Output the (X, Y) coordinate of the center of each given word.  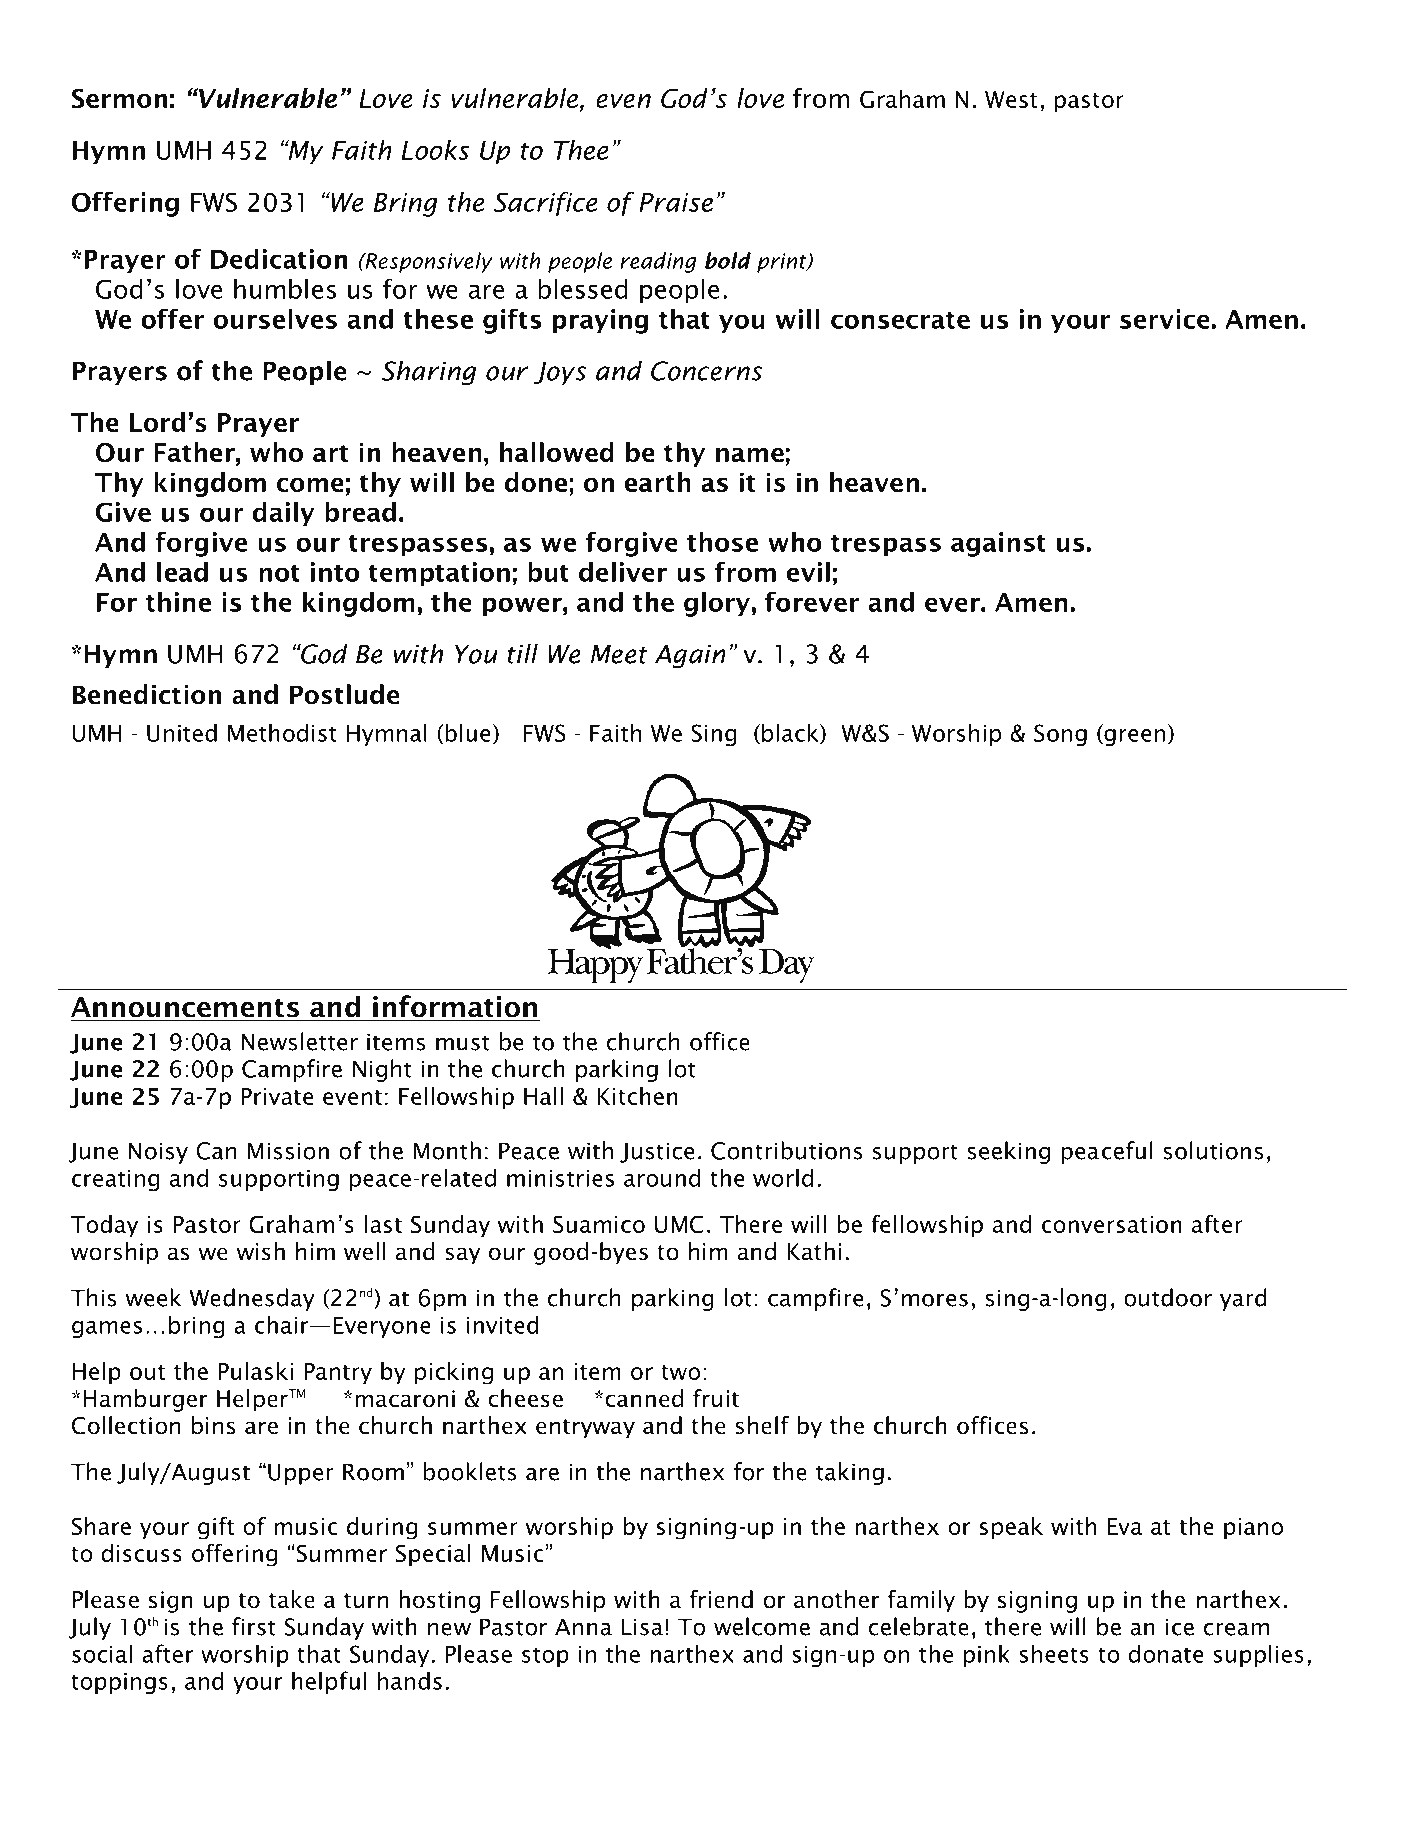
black (791, 733)
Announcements (186, 1008)
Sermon (119, 98)
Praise (676, 202)
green (1133, 737)
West (1011, 99)
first (254, 1626)
